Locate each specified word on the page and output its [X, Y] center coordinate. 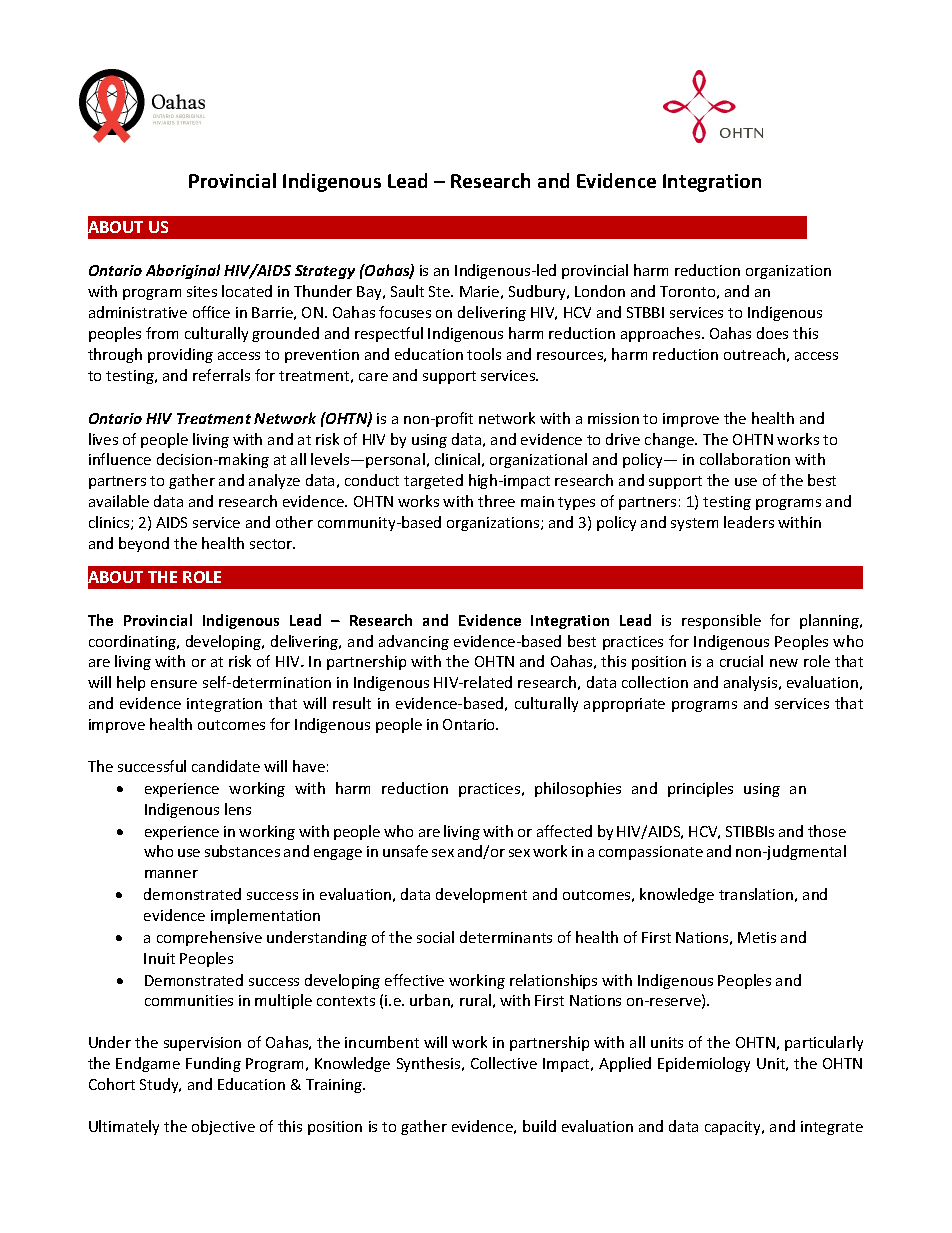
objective [223, 1127]
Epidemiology [704, 1064]
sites [202, 291]
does [772, 333]
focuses [405, 312]
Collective [504, 1063]
